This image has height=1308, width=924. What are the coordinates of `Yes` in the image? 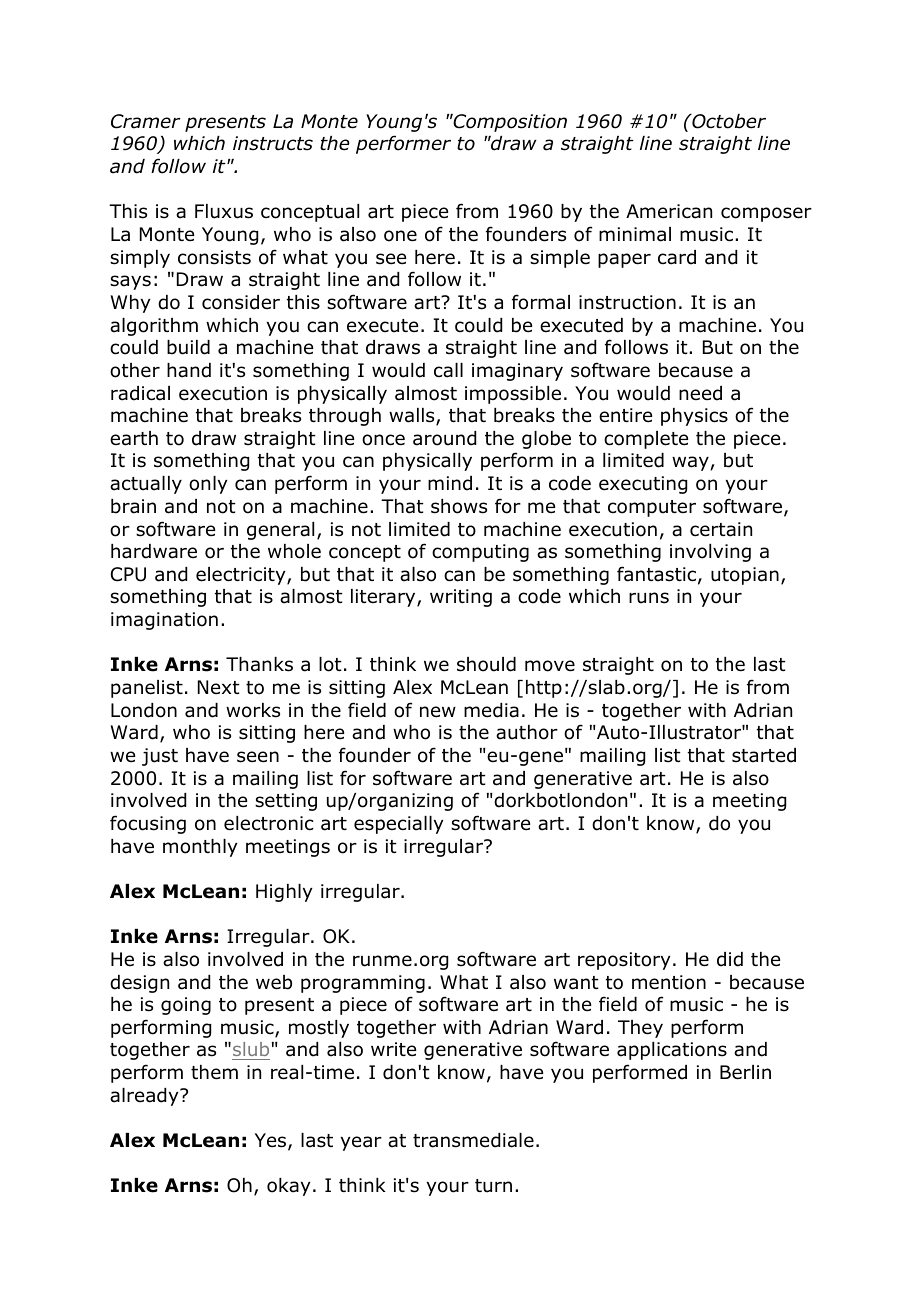 It's located at (272, 1141).
